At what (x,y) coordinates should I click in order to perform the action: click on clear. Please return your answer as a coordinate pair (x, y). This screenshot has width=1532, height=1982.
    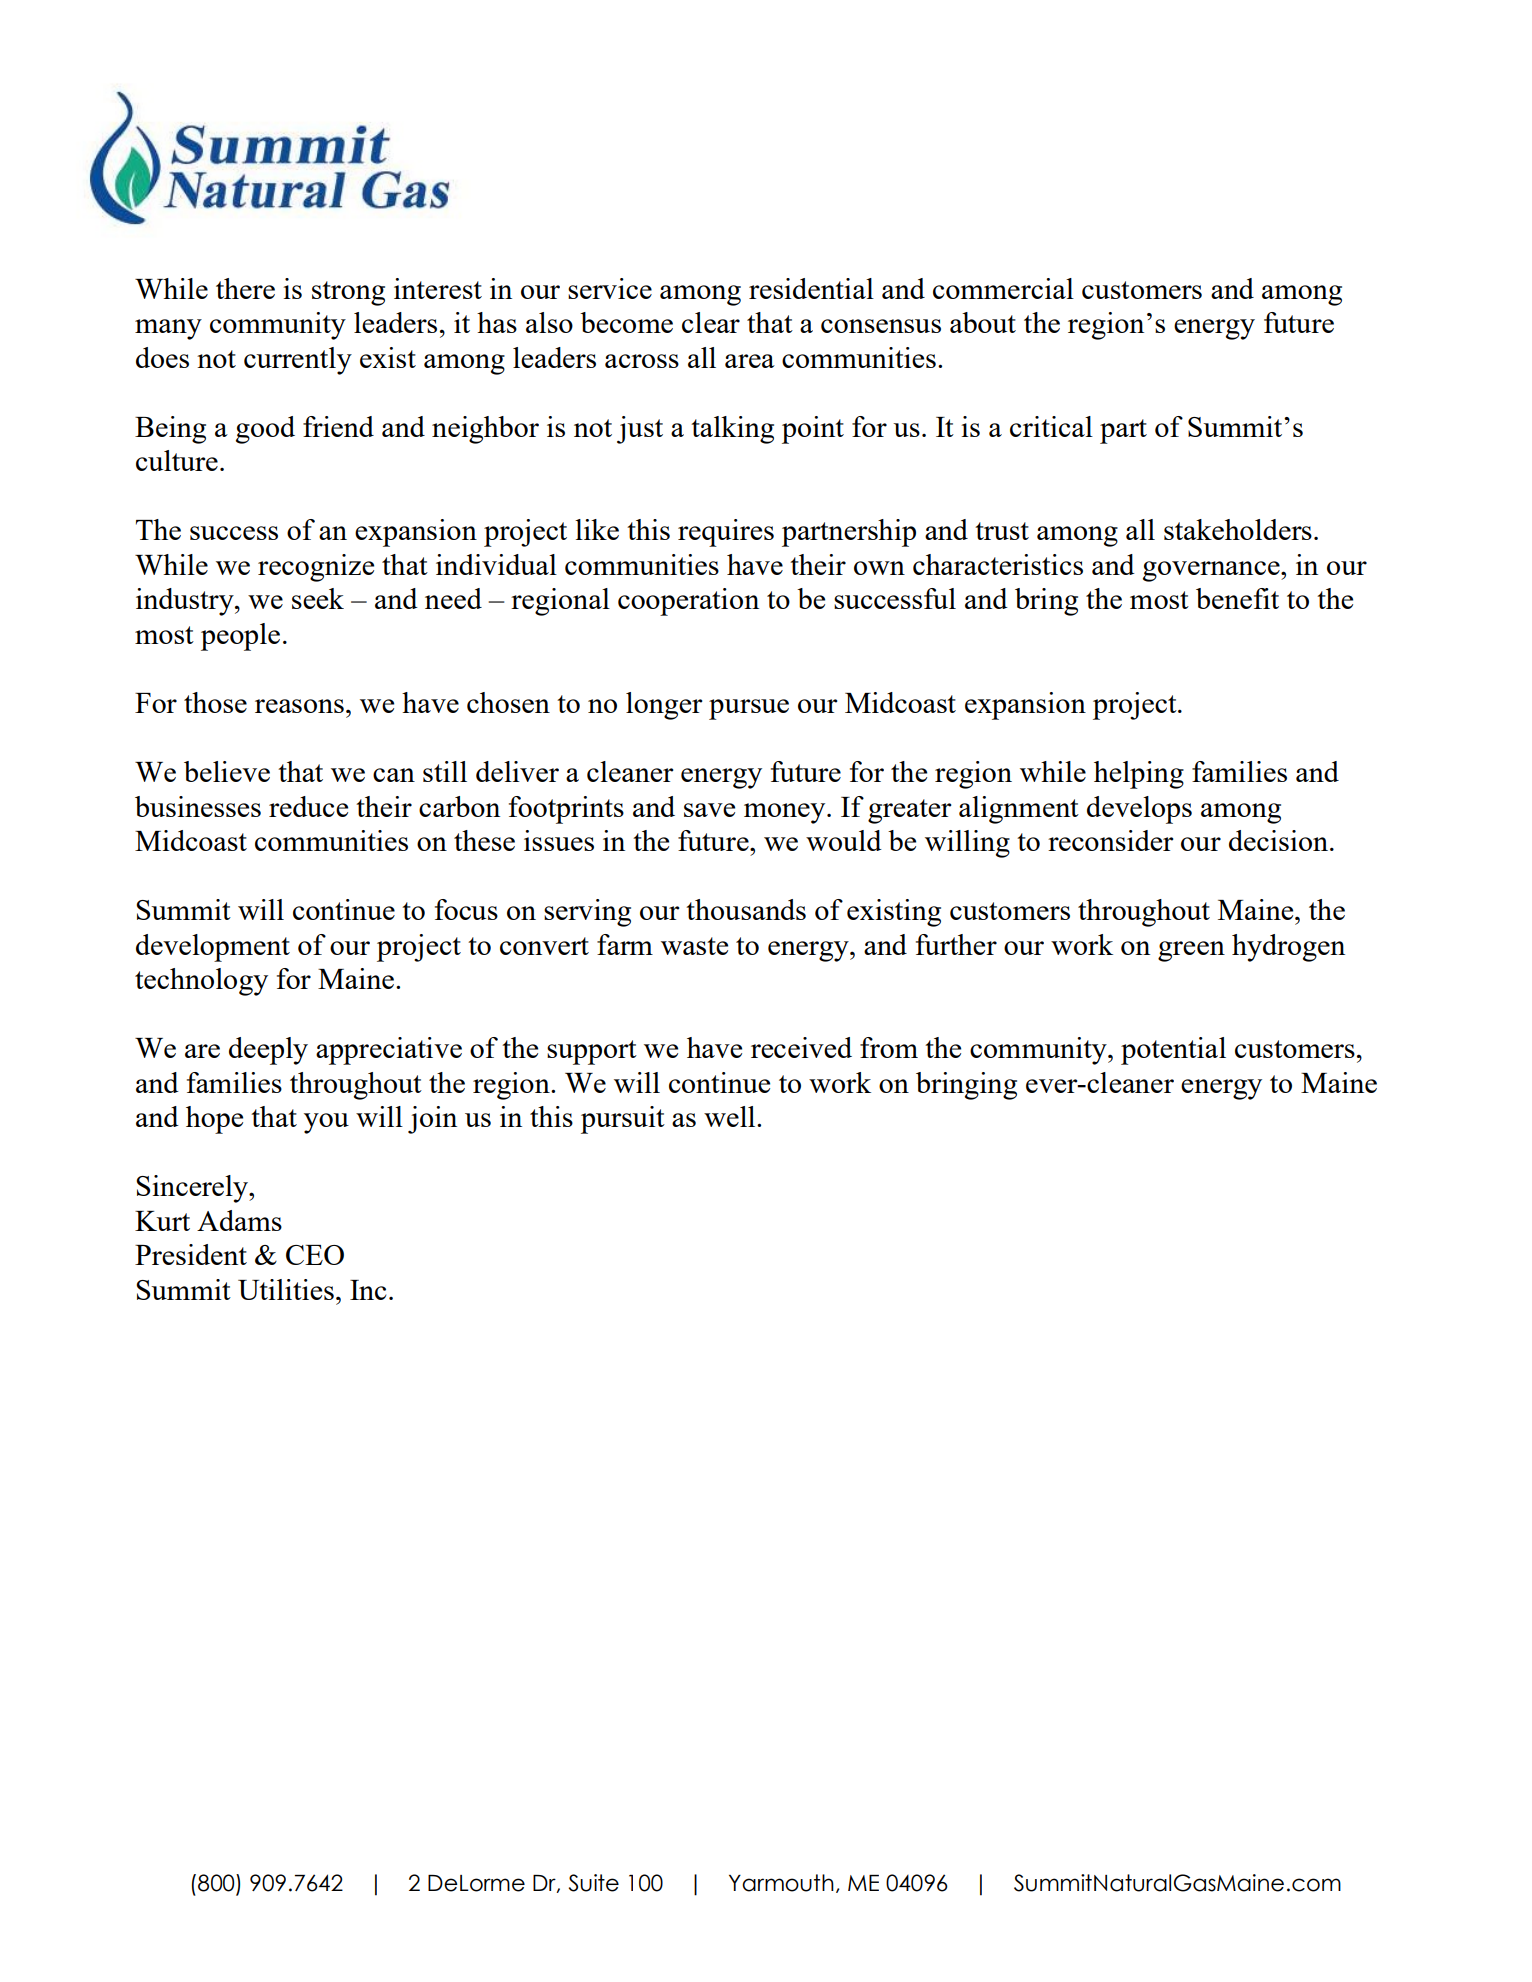
    Looking at the image, I should click on (711, 322).
